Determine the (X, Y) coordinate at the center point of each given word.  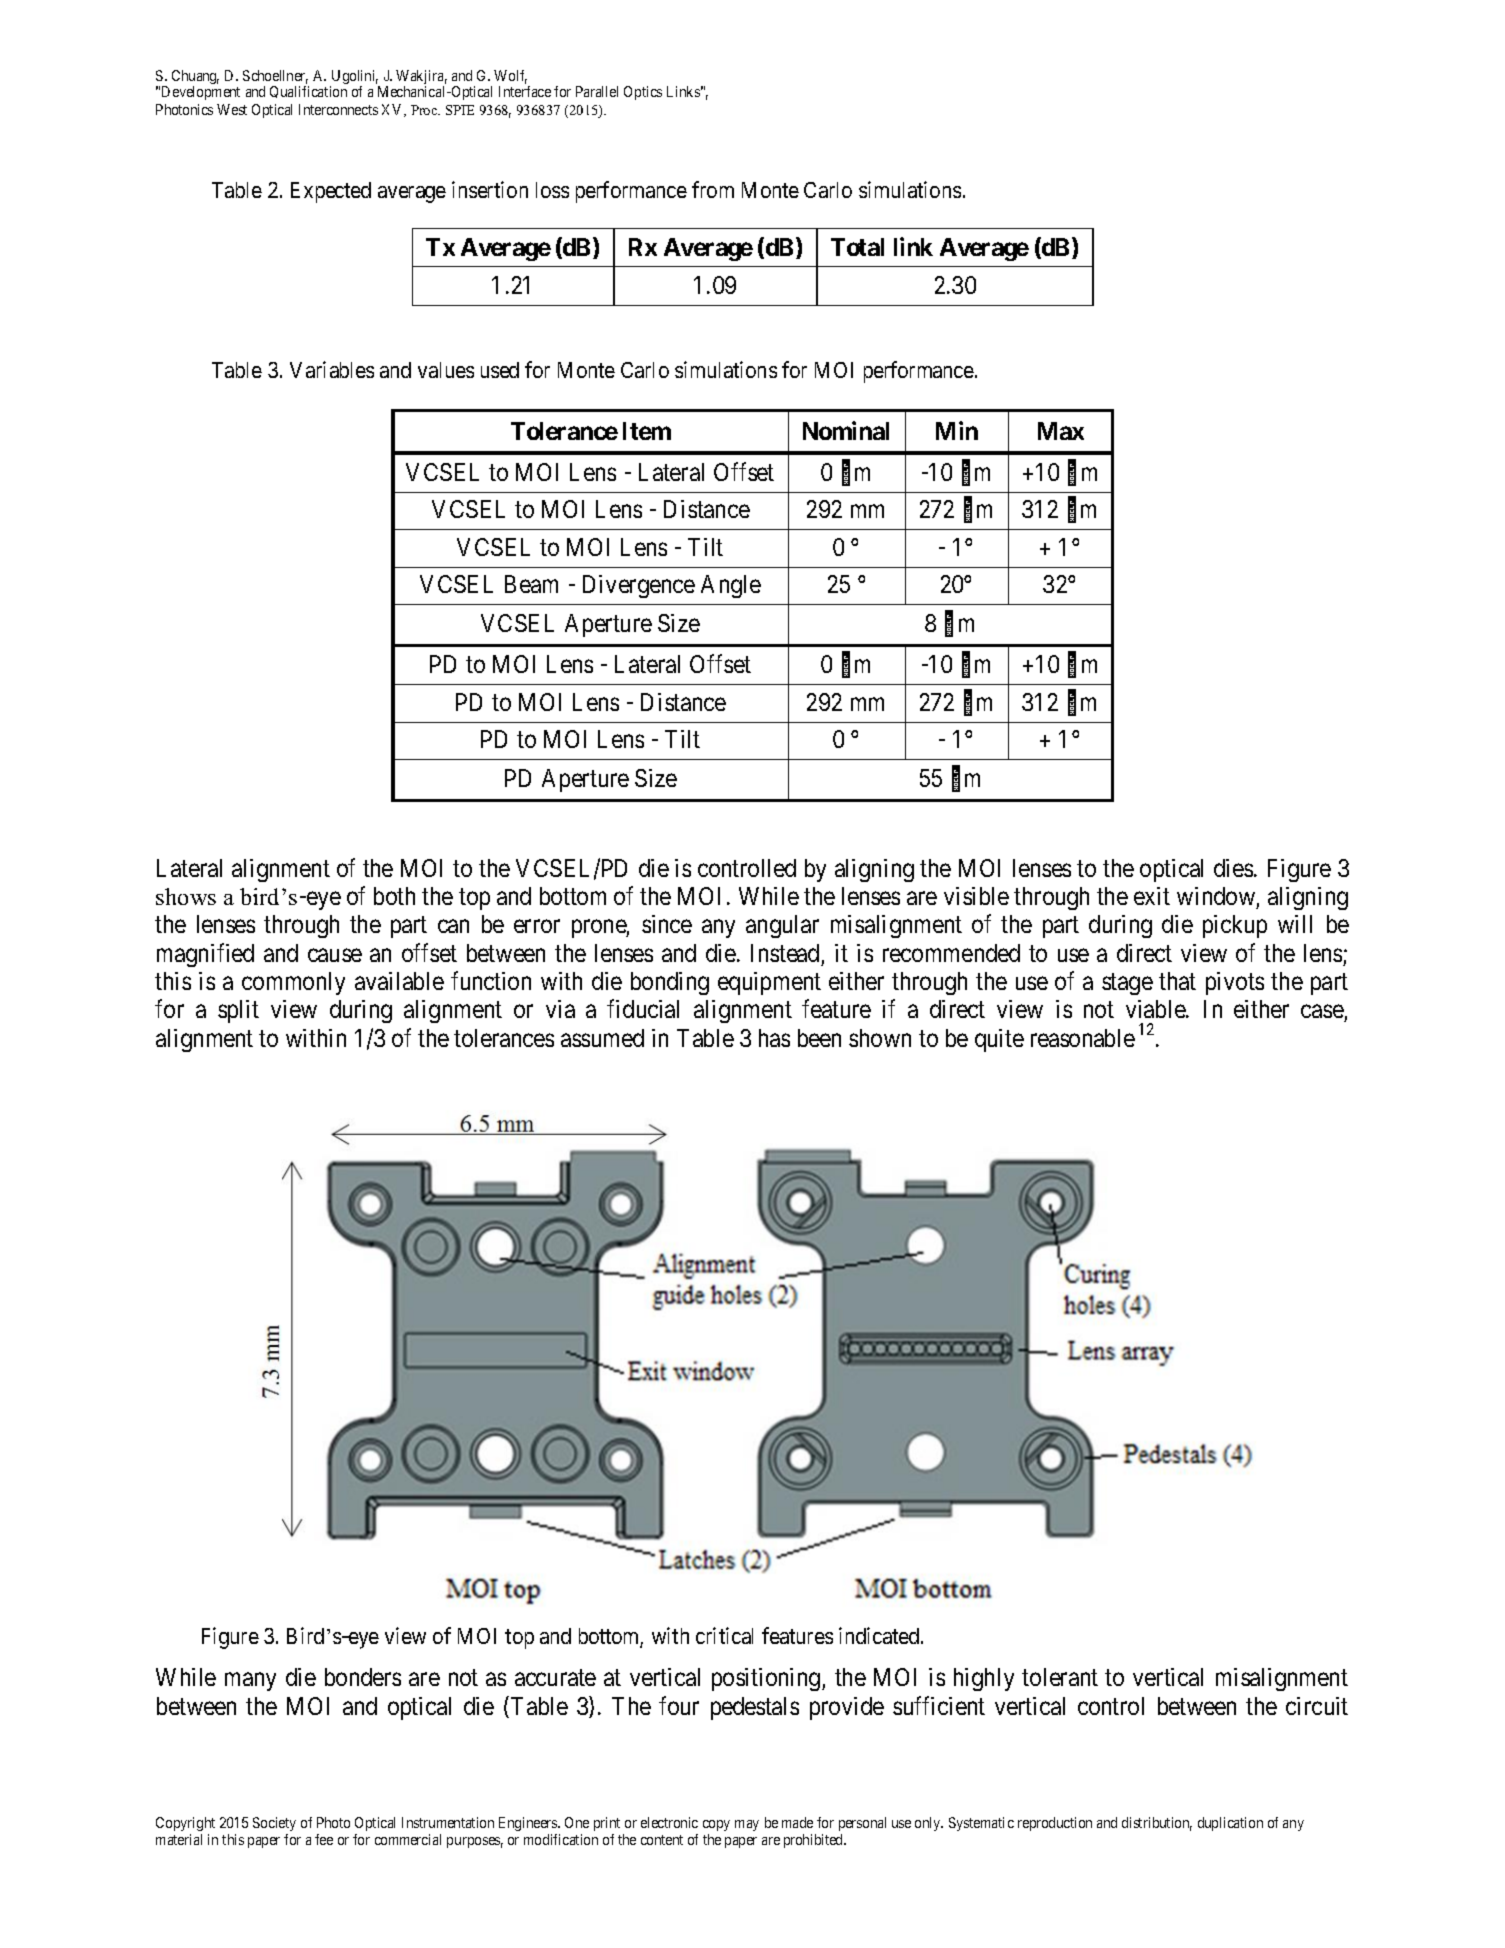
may (747, 1825)
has (774, 1038)
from (713, 189)
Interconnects (338, 109)
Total (857, 247)
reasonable (1083, 1038)
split (238, 1011)
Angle (731, 586)
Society (274, 1824)
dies (1233, 868)
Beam (531, 584)
